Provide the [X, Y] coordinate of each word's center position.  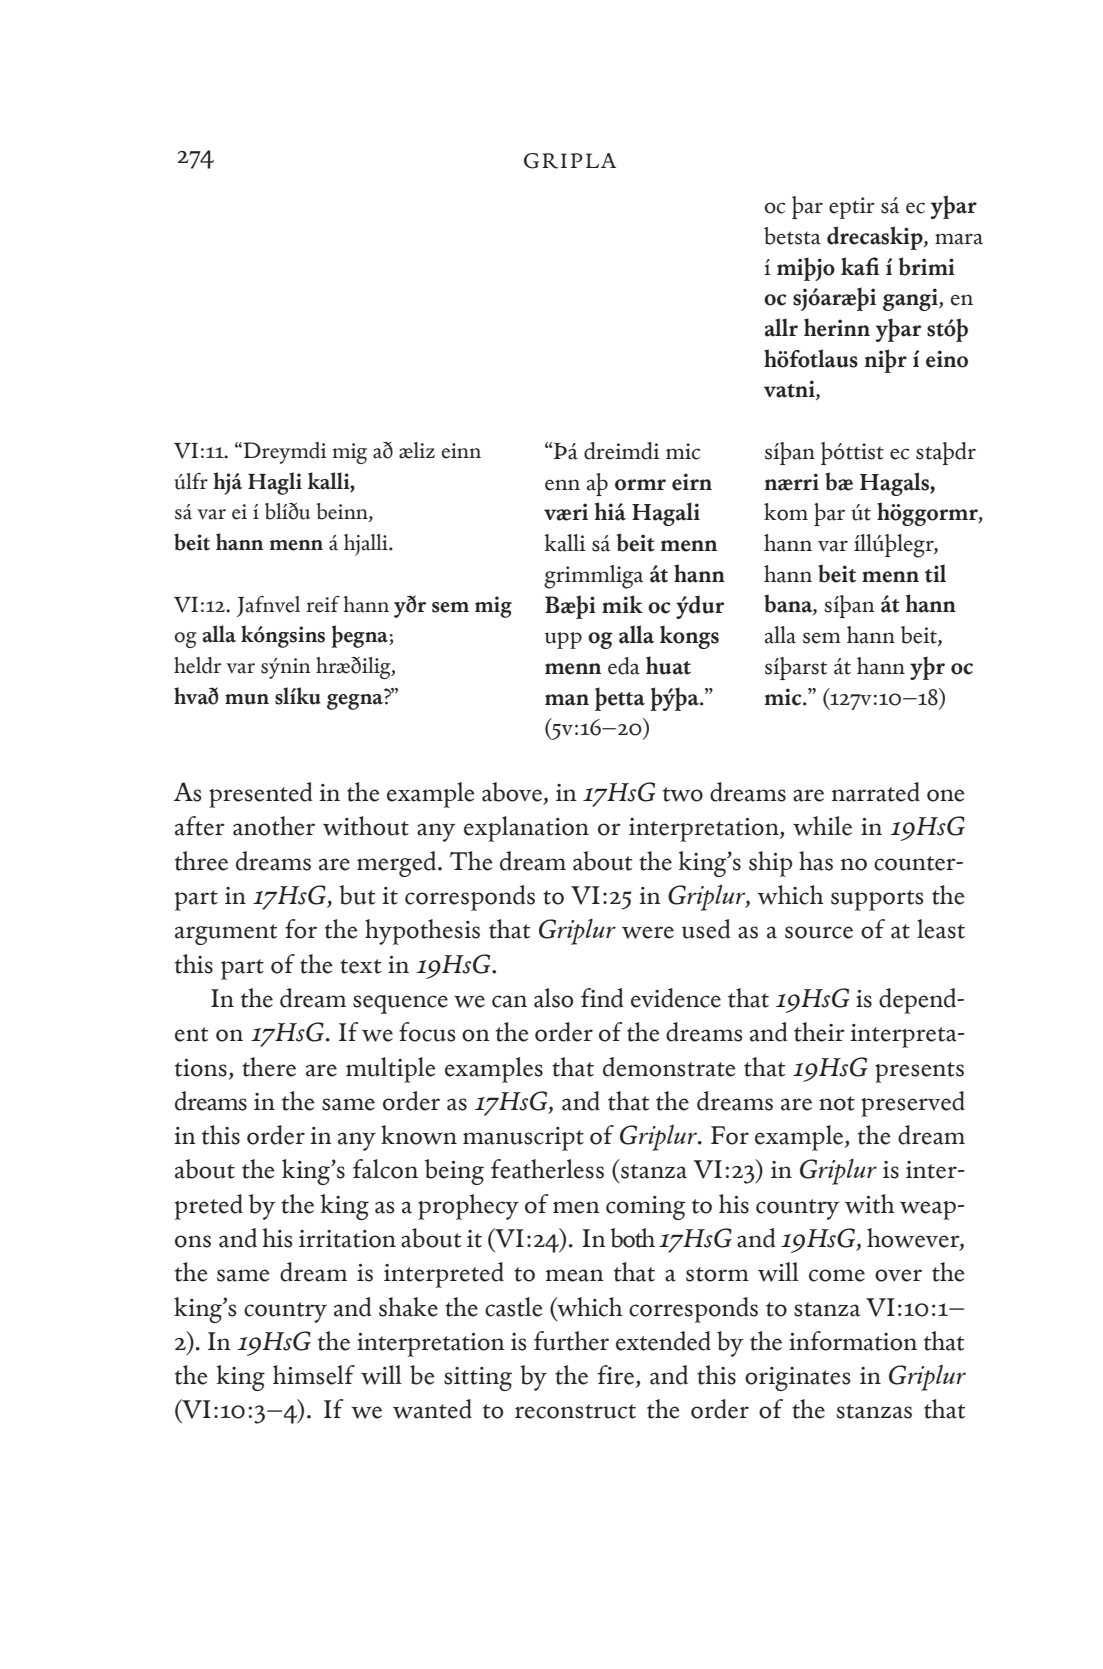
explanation [526, 829]
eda [624, 666]
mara [959, 239]
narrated [876, 792]
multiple [391, 1070]
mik [622, 604]
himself [314, 1375]
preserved [913, 1104]
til [935, 573]
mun [247, 699]
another [274, 826]
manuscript [523, 1139]
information [853, 1341]
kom [786, 512]
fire [617, 1376]
